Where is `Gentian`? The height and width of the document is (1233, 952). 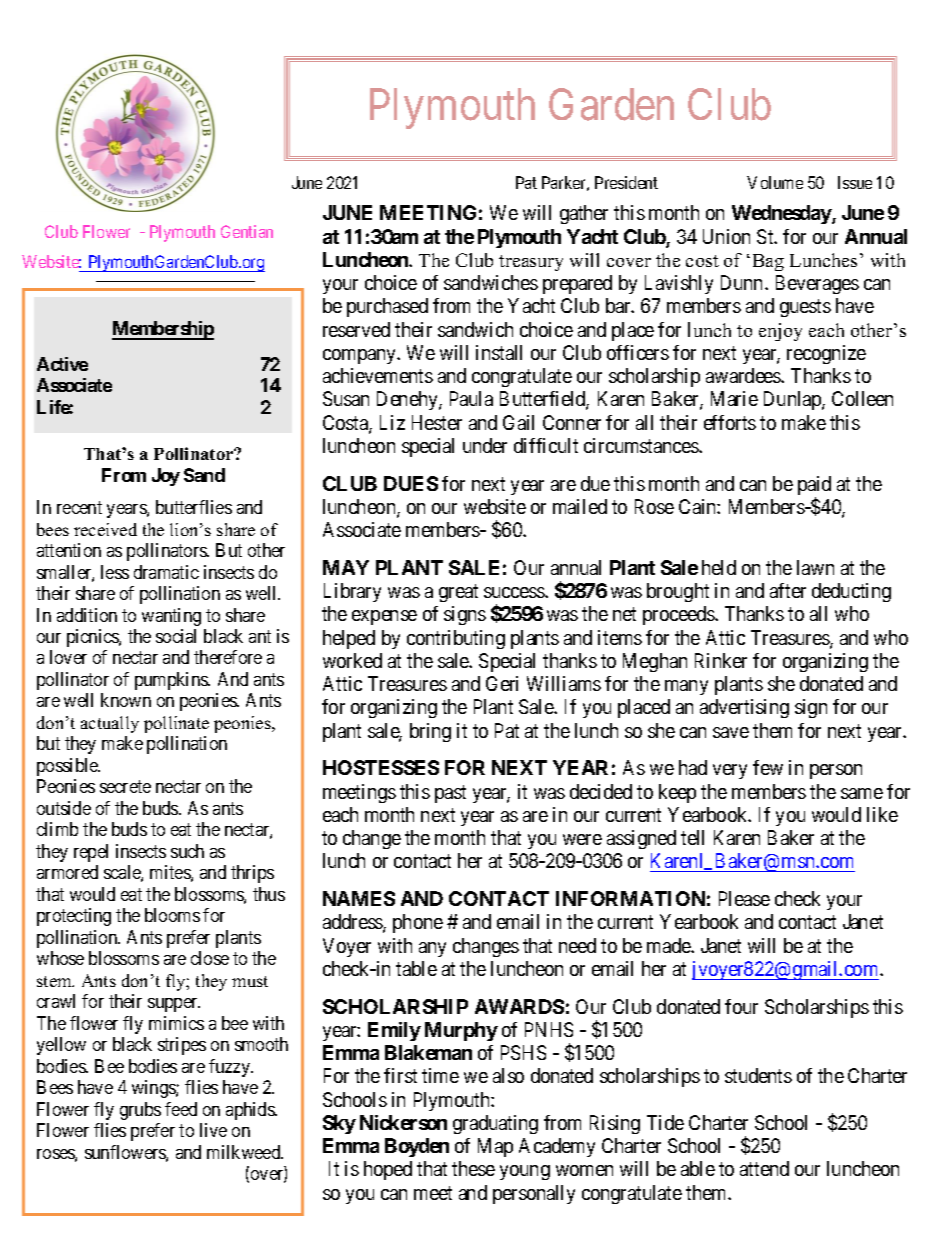
Gentian is located at coordinates (247, 231).
